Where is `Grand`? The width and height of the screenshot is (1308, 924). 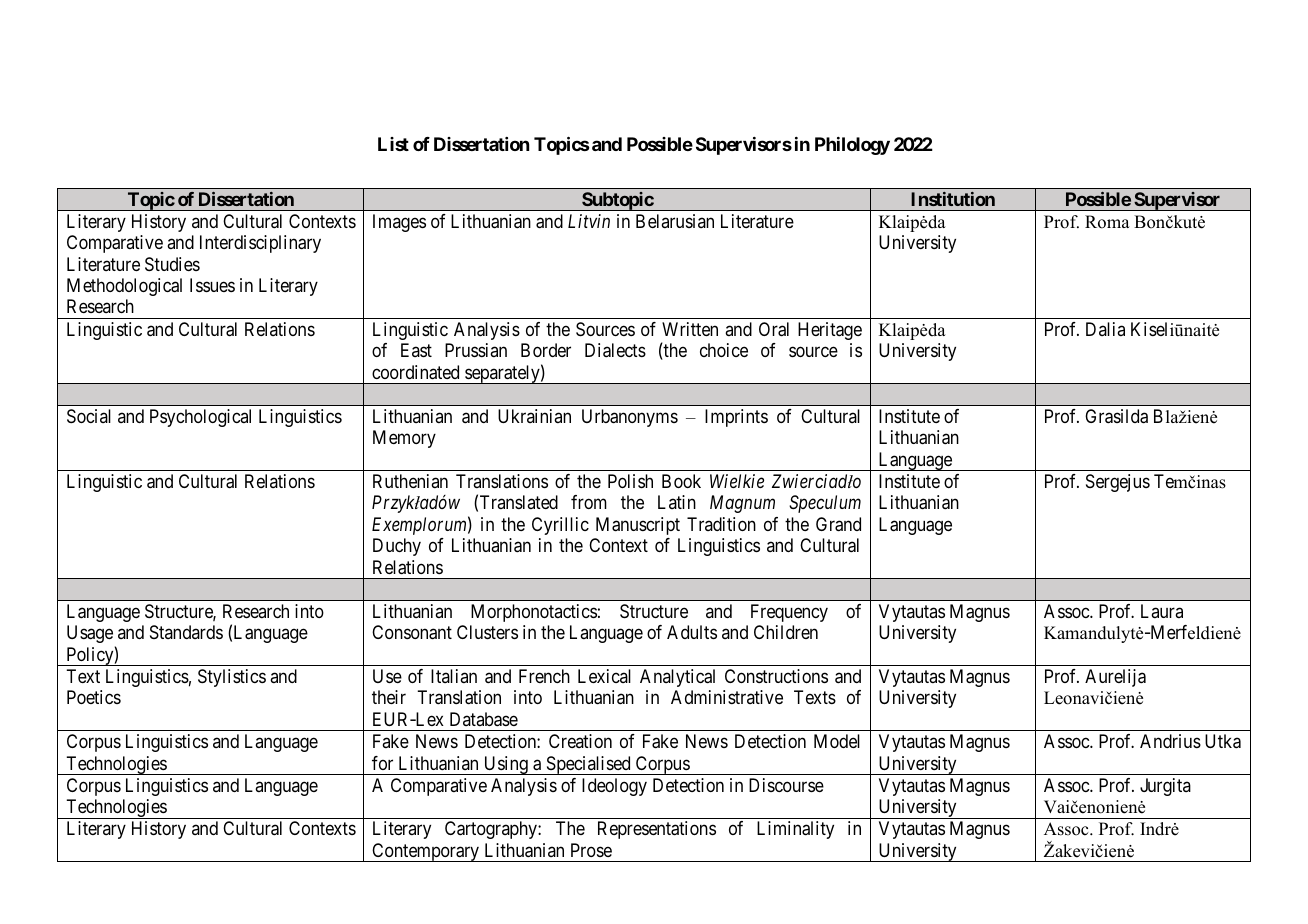
Grand is located at coordinates (838, 524).
